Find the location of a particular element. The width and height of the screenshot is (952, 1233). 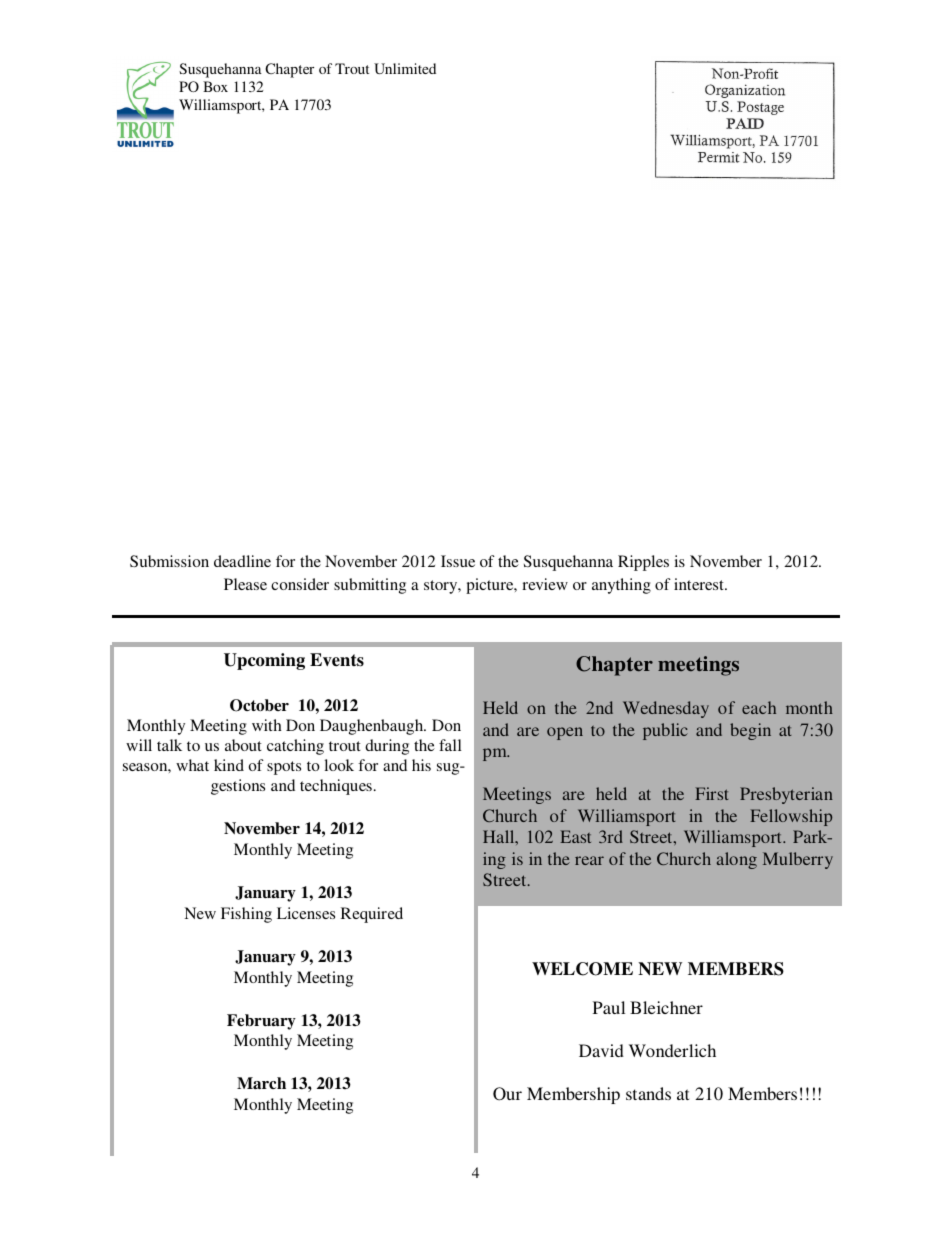

interest is located at coordinates (700, 584).
